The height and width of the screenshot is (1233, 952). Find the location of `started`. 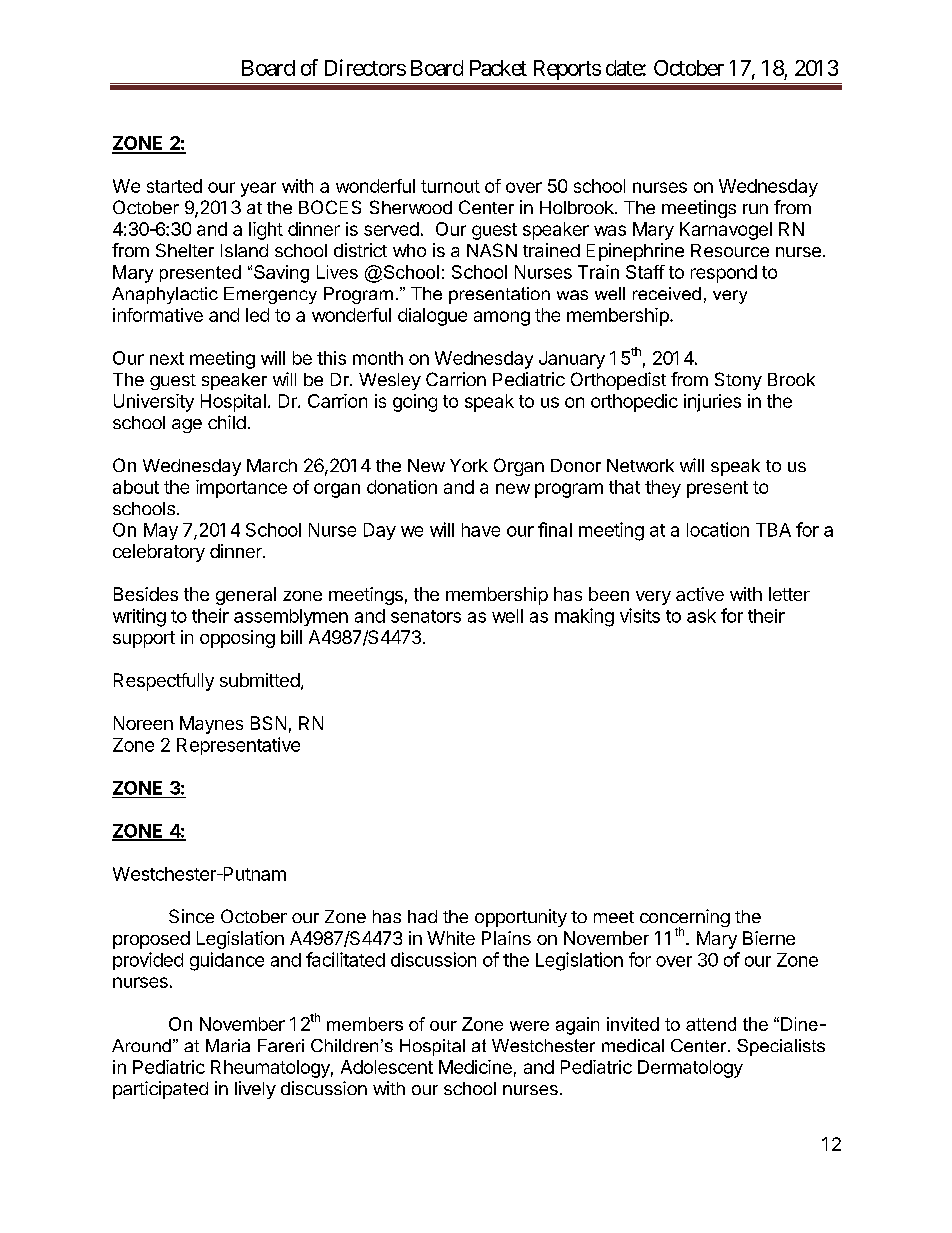

started is located at coordinates (174, 186).
